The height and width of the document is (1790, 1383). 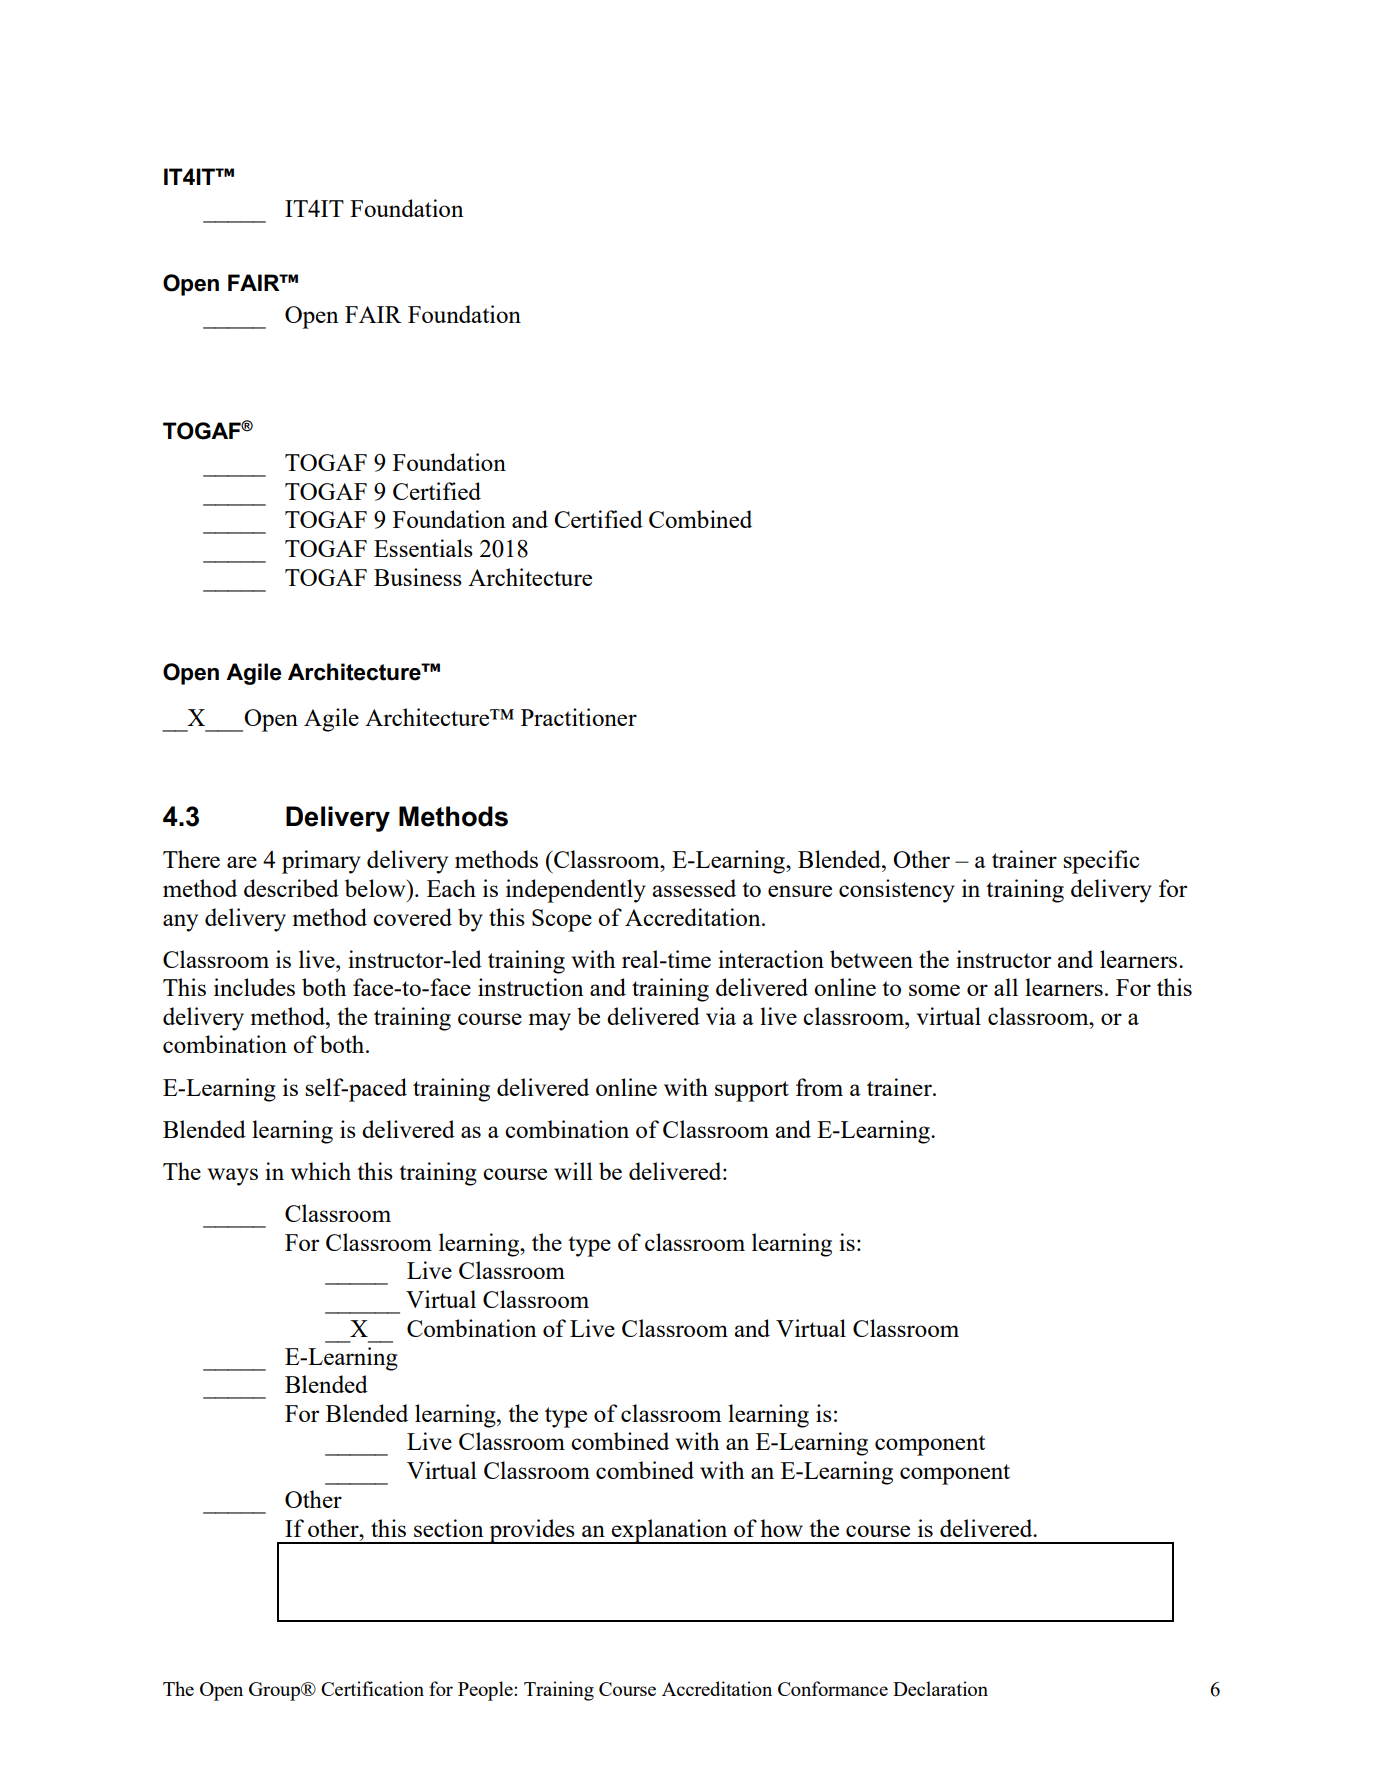 I want to click on Business, so click(x=418, y=577).
